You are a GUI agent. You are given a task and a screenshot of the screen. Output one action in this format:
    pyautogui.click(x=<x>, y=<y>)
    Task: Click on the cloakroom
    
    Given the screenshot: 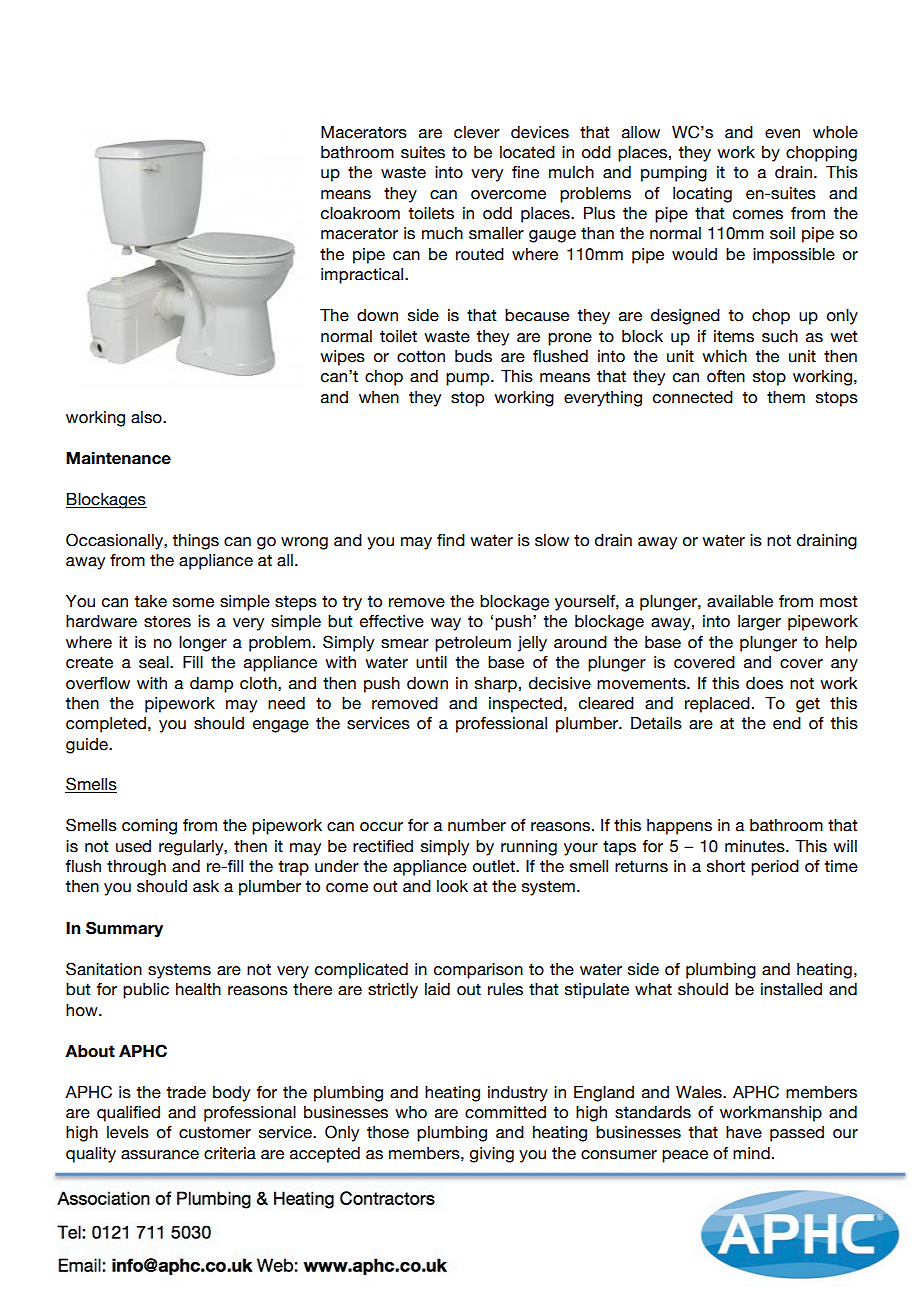 What is the action you would take?
    pyautogui.click(x=360, y=213)
